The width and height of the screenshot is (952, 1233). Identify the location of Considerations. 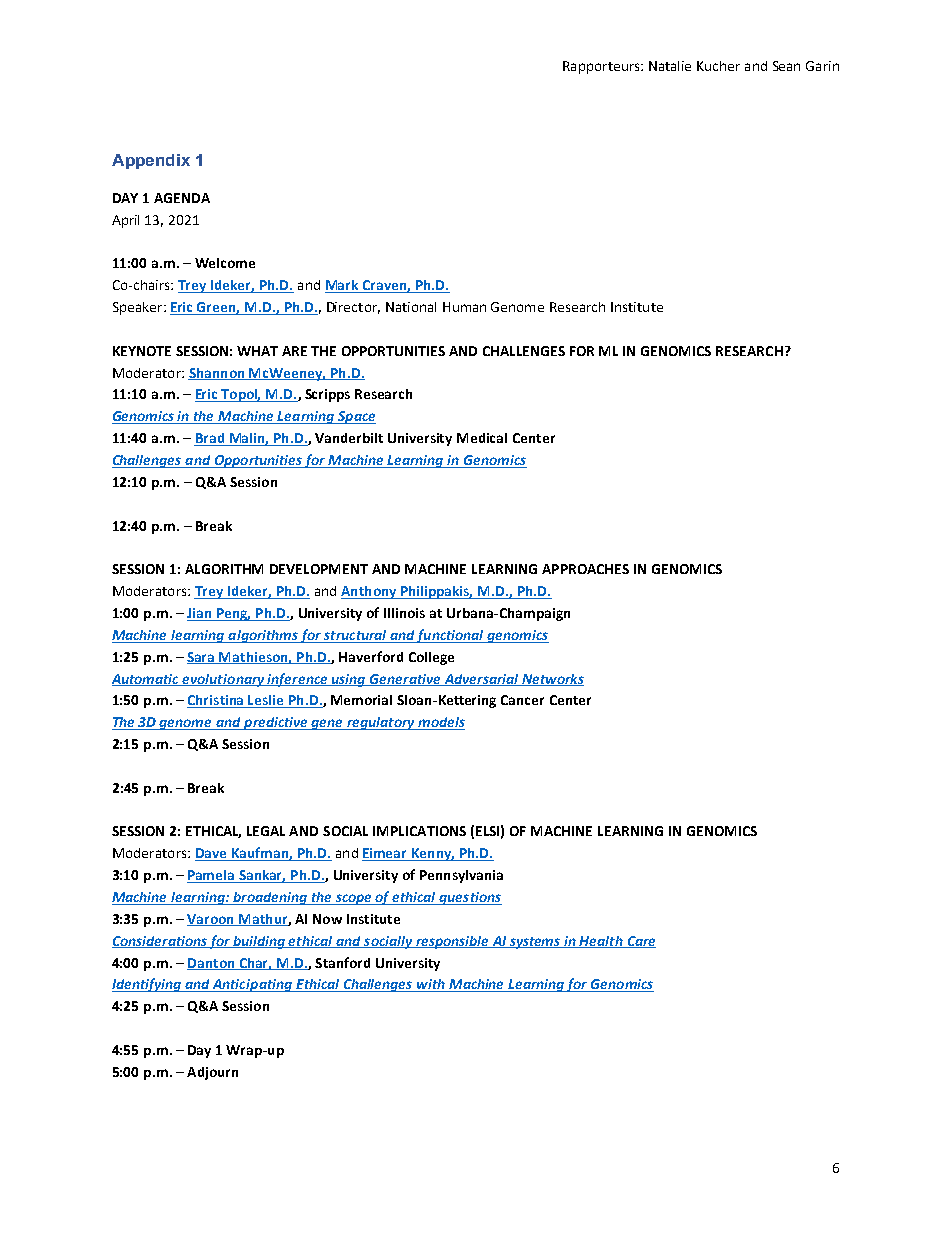
(160, 942).
